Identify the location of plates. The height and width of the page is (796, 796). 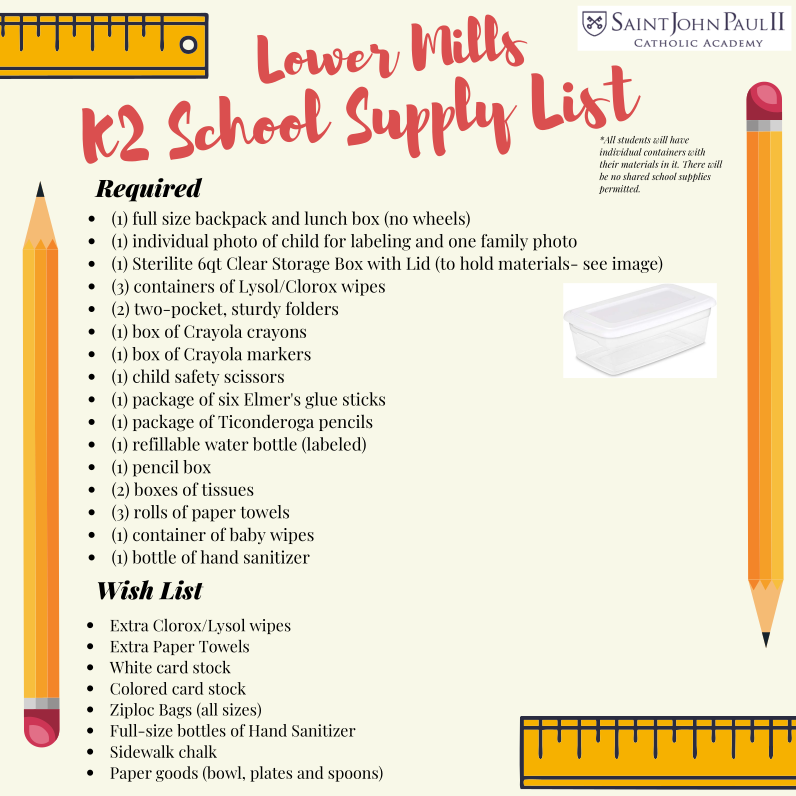
(271, 774).
